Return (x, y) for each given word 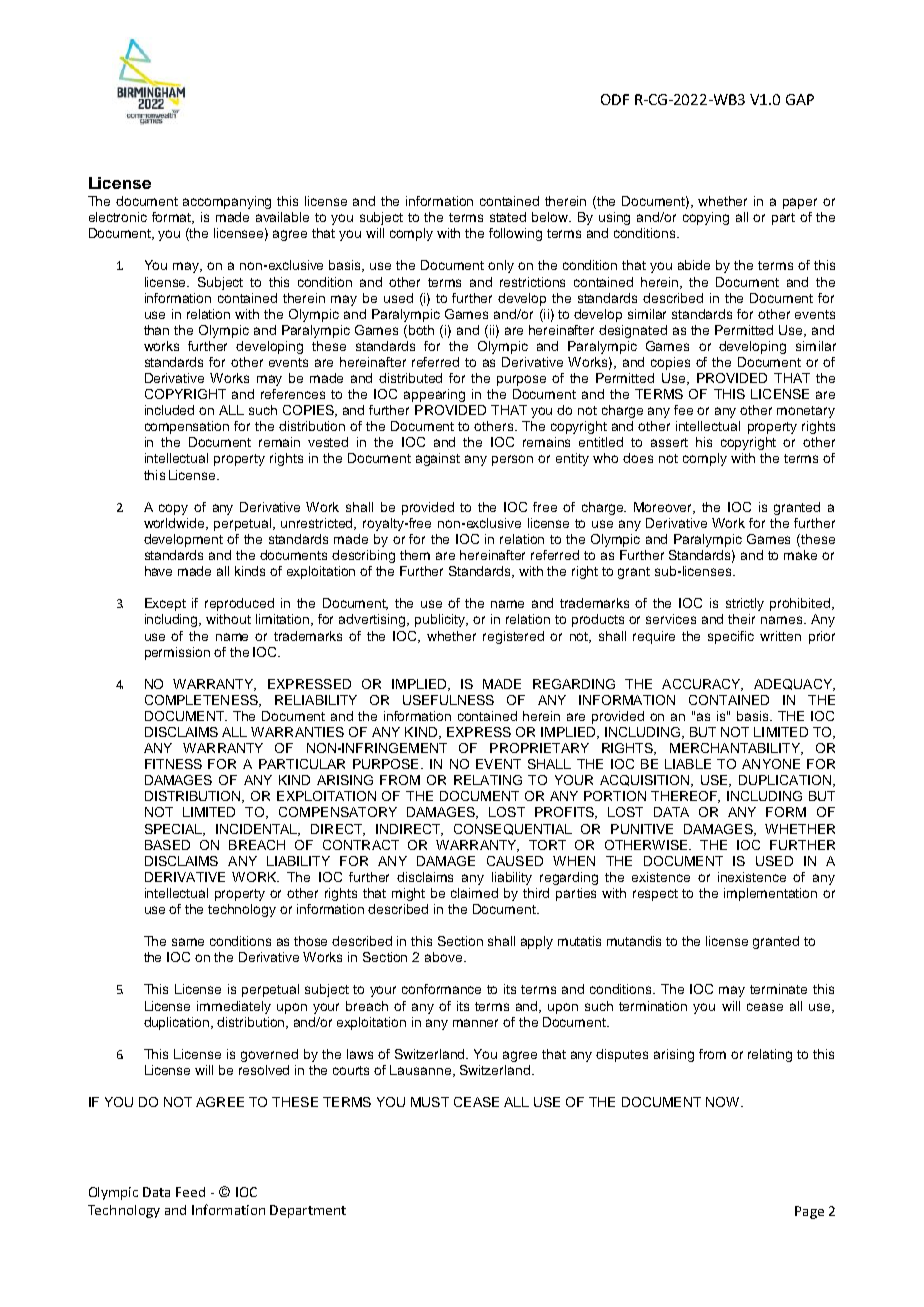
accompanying (227, 202)
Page (809, 1212)
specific (731, 637)
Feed (190, 1192)
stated (508, 217)
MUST (430, 1102)
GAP (800, 99)
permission (177, 653)
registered (513, 637)
